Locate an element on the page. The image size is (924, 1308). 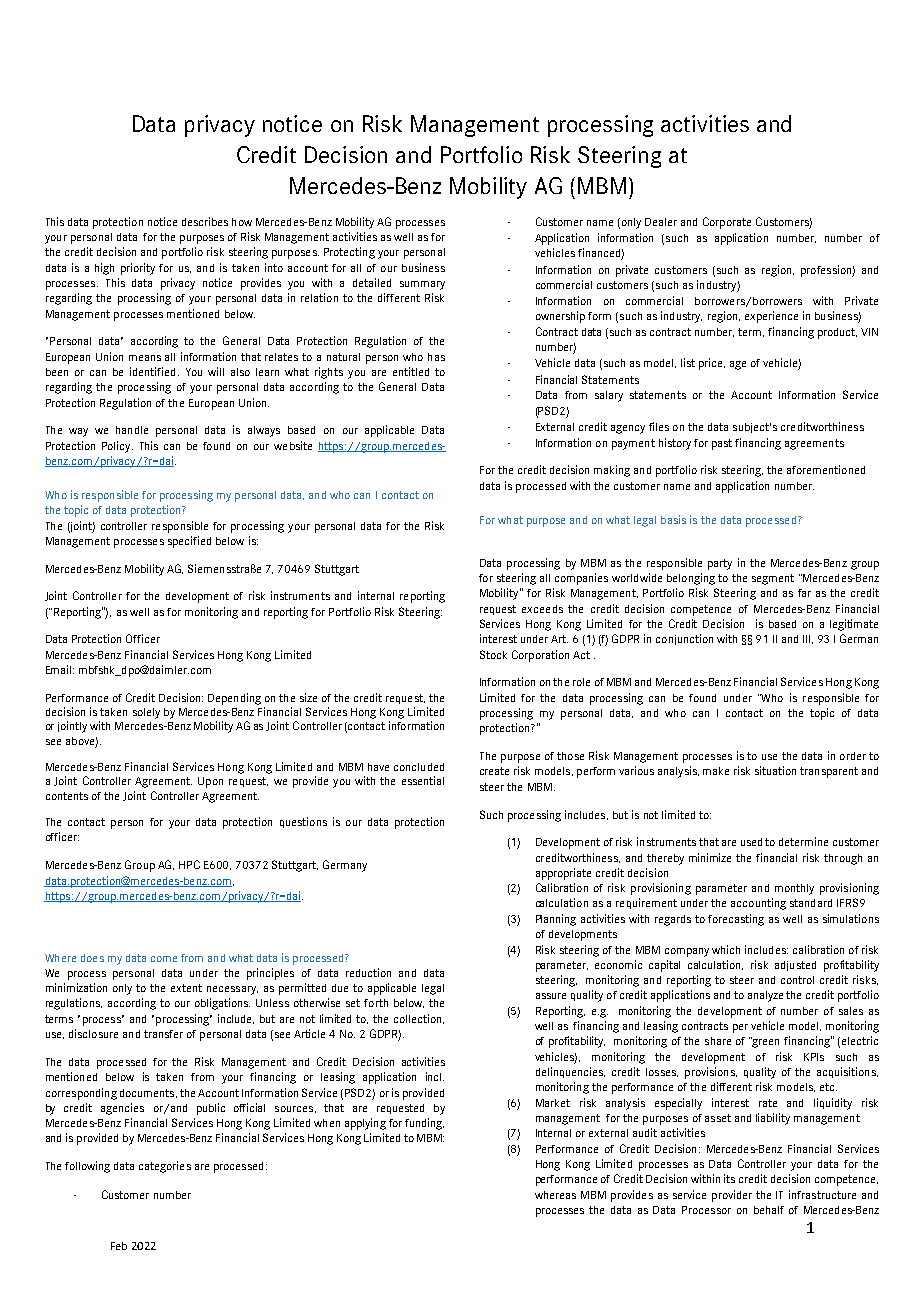
create is located at coordinates (494, 771).
